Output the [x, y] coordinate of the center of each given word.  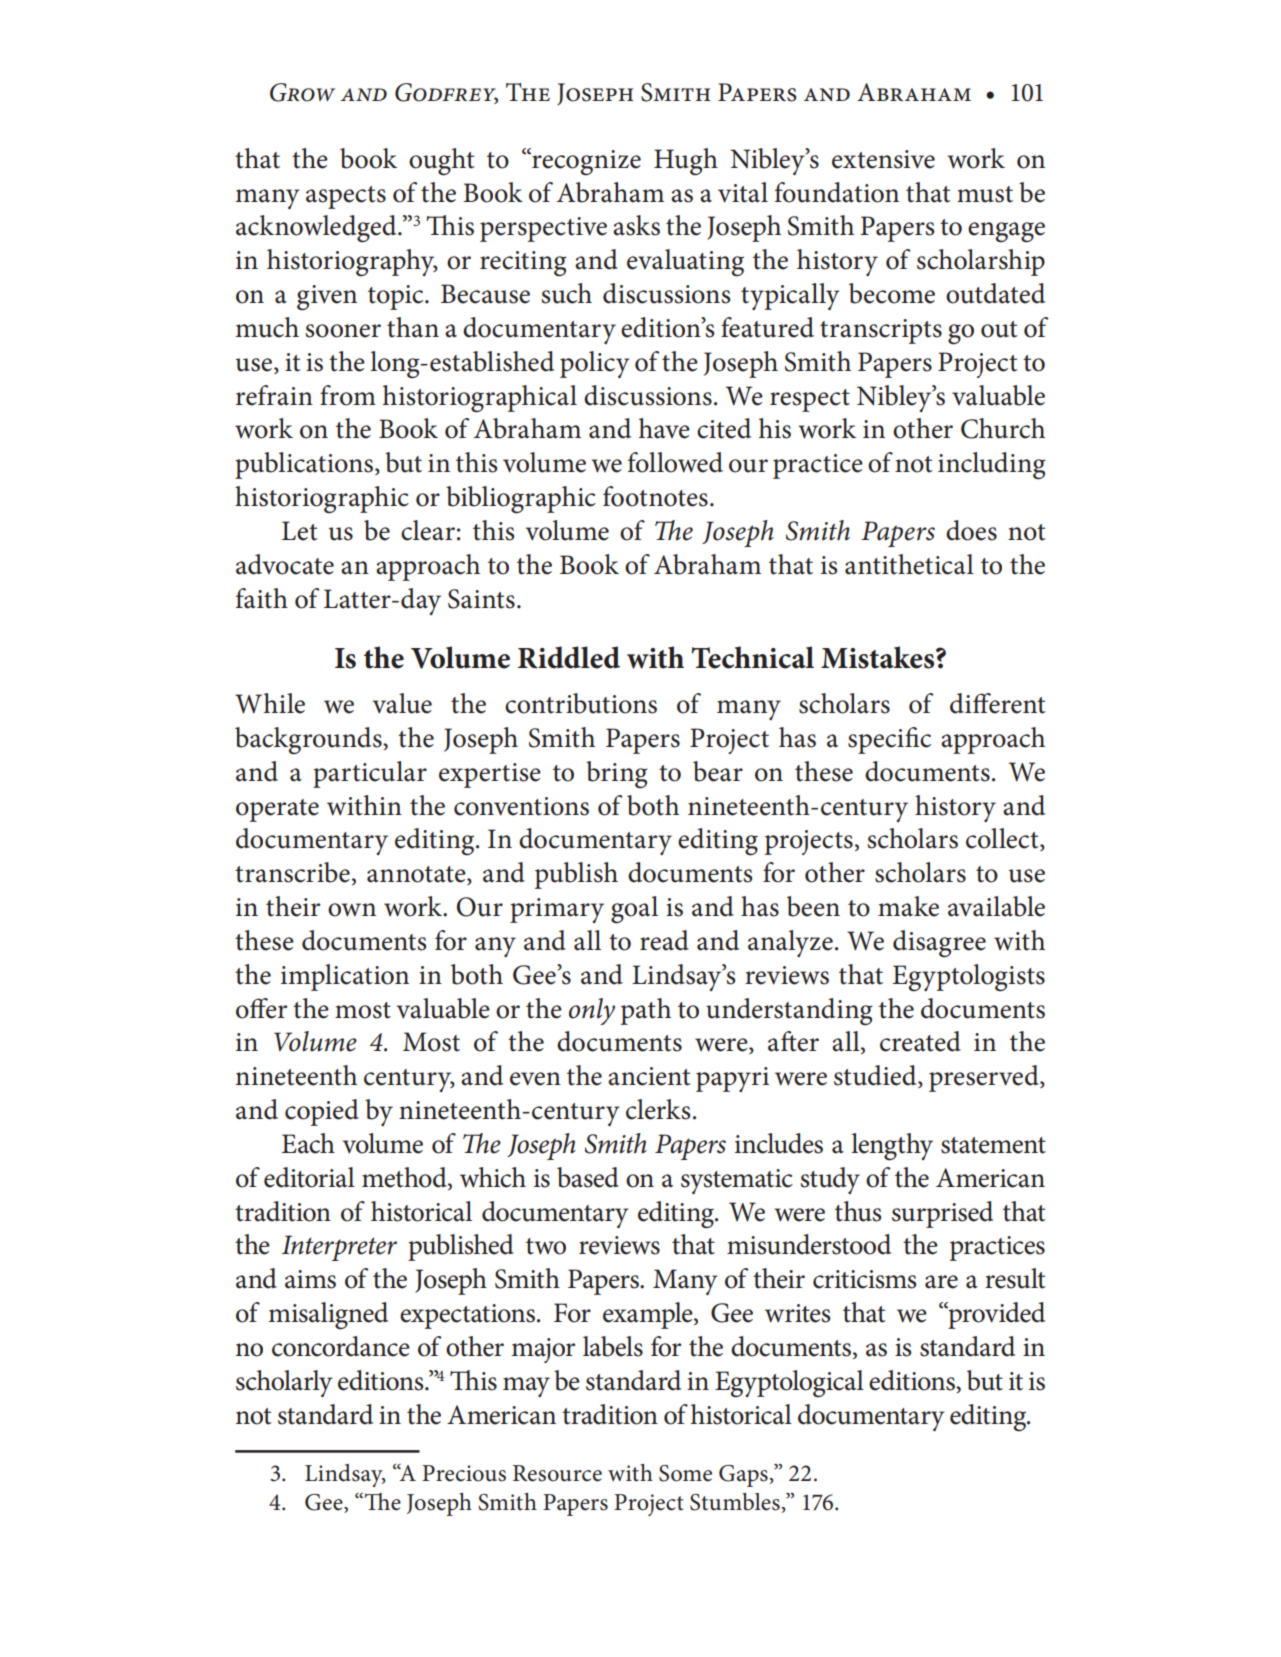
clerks [658, 1109]
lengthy [892, 1147]
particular [370, 774]
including [992, 466]
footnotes [655, 496]
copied [322, 1112]
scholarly [284, 1383]
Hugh [686, 162]
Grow [302, 92]
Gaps [743, 1476]
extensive [883, 159]
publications [304, 465]
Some [685, 1473]
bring [617, 775]
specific [889, 740]
